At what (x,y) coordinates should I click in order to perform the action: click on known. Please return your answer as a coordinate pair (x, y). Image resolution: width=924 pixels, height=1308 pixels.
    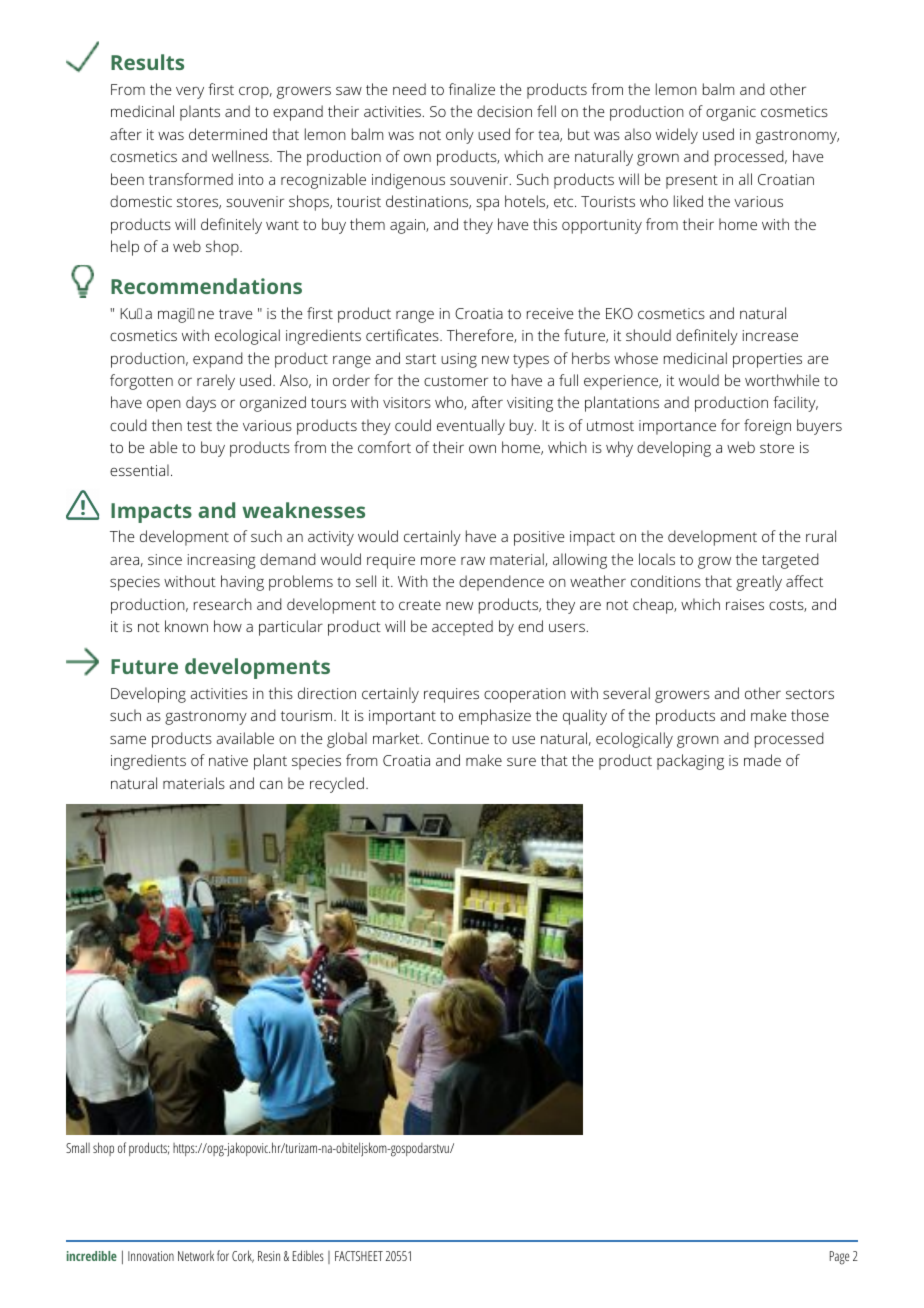
    Looking at the image, I should click on (186, 626).
